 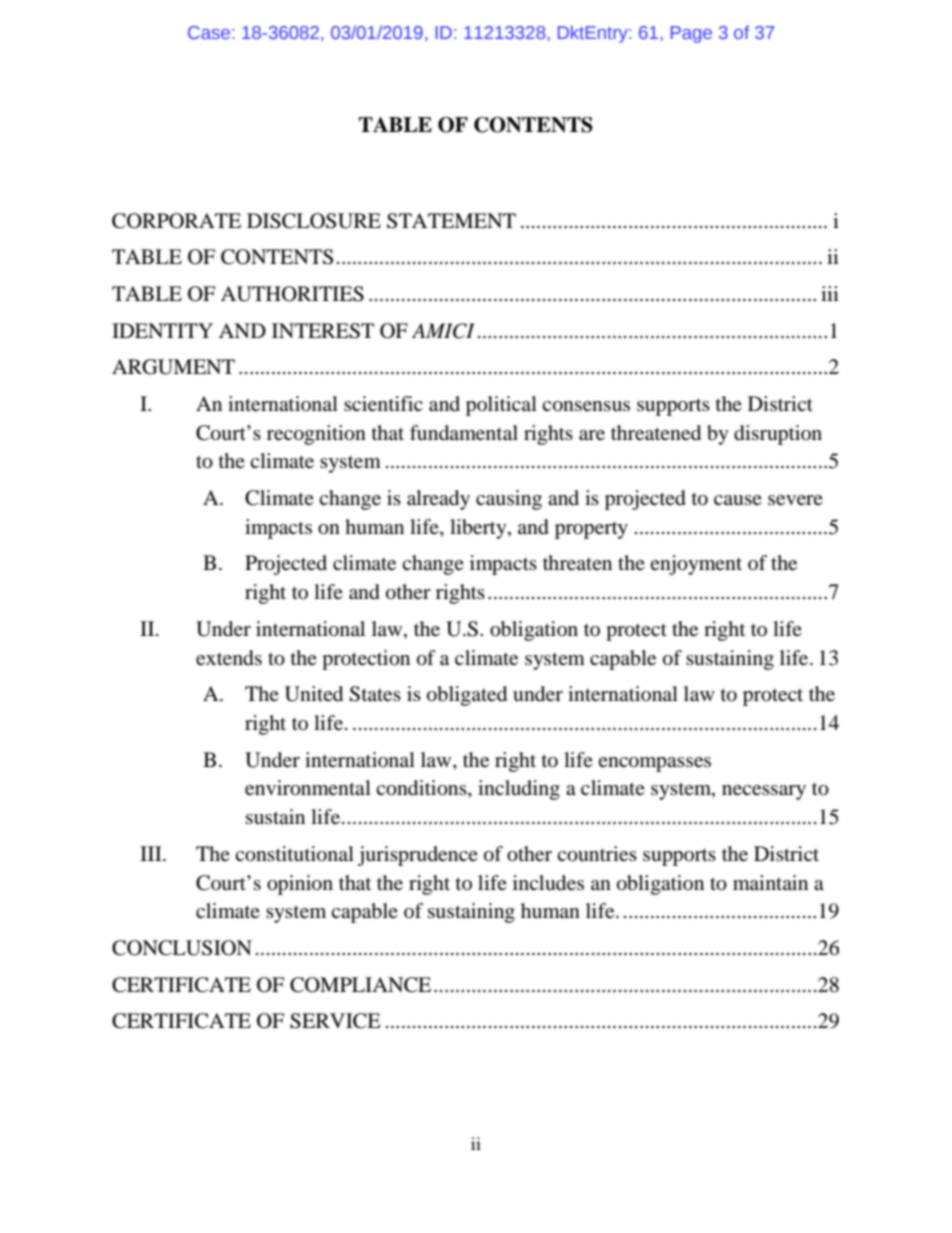 What do you see at coordinates (479, 529) in the screenshot?
I see `liberty` at bounding box center [479, 529].
